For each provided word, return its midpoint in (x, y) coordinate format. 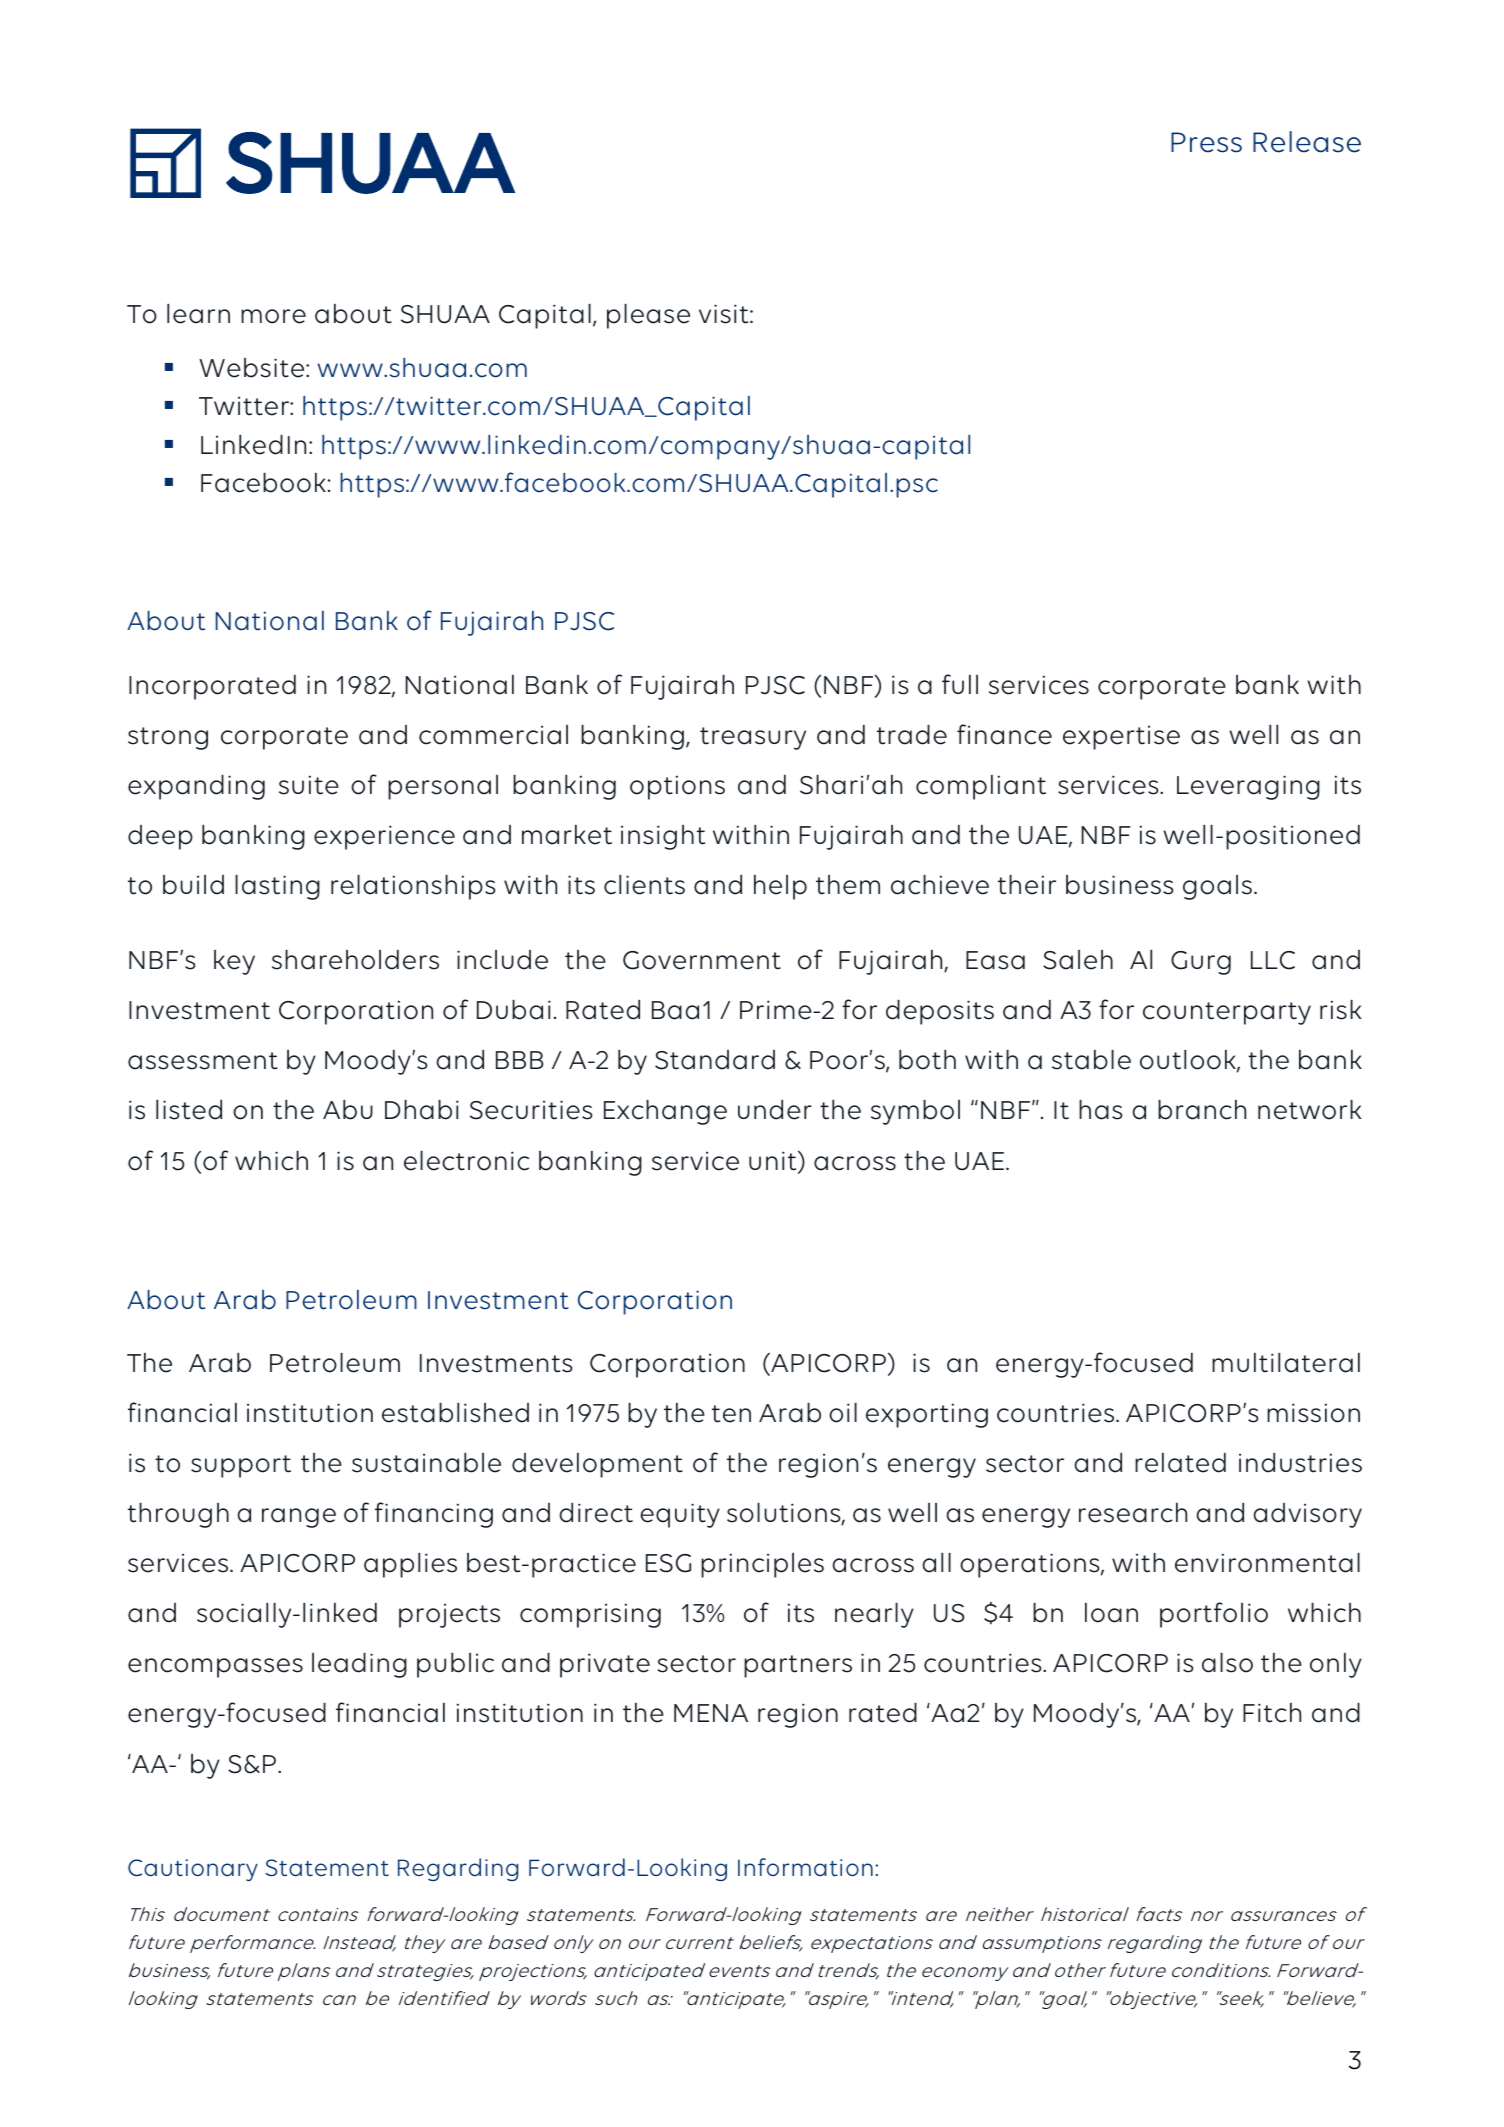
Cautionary (193, 1870)
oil (843, 1413)
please (648, 316)
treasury (753, 738)
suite (309, 785)
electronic (466, 1161)
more (273, 316)
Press (1206, 142)
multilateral (1286, 1363)
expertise (1121, 737)
